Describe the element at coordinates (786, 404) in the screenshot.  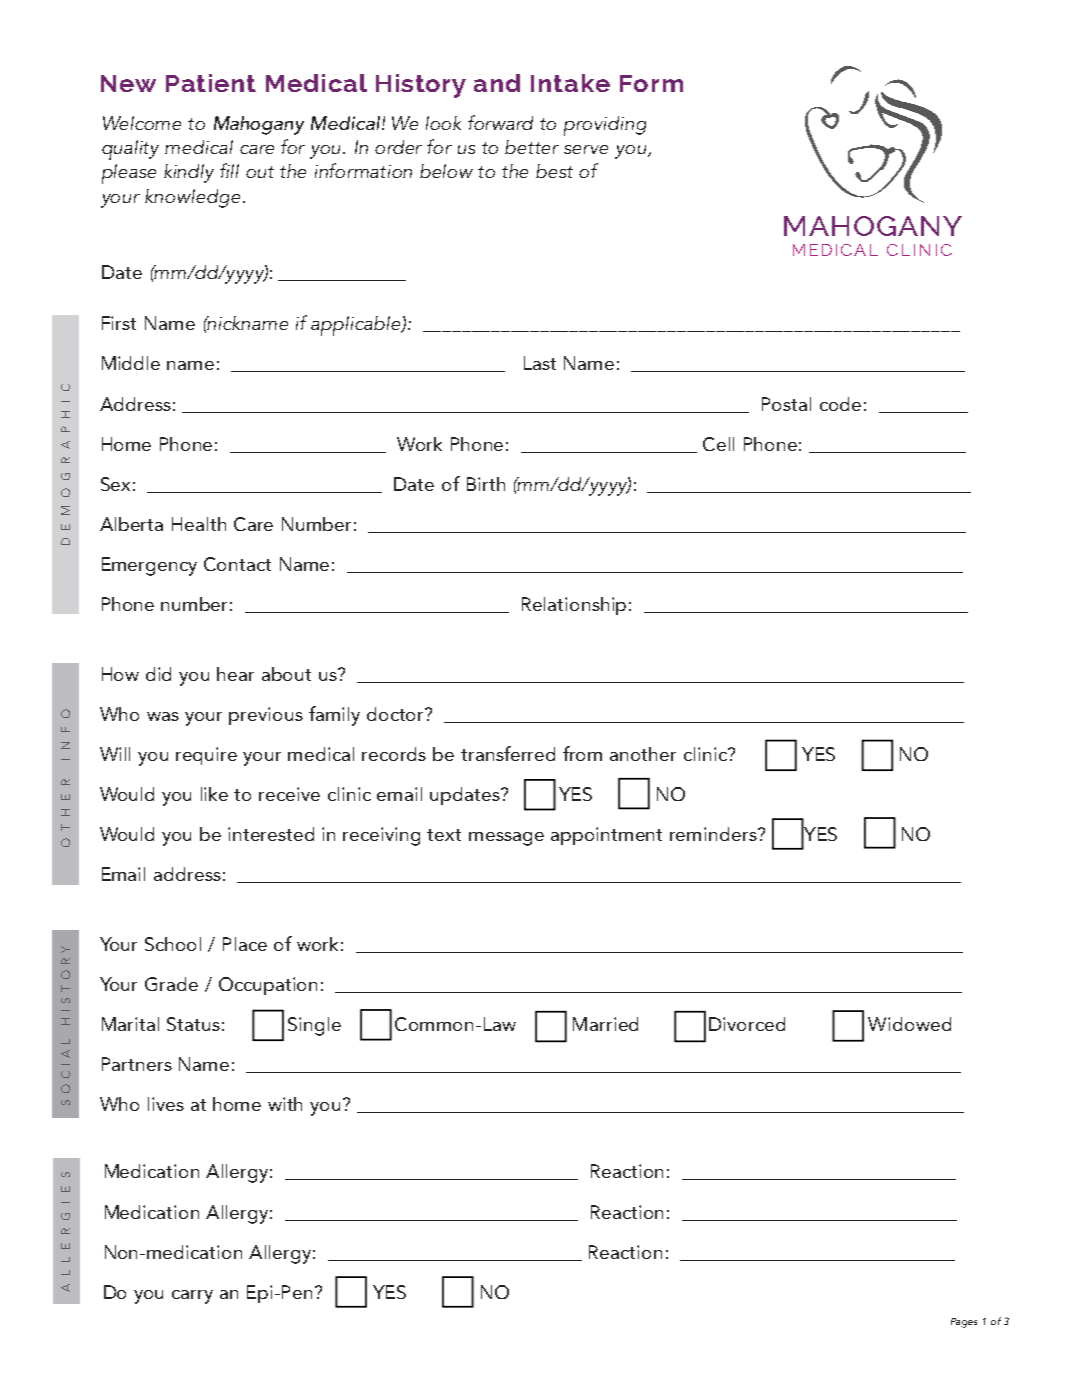
I see `Postal` at that location.
